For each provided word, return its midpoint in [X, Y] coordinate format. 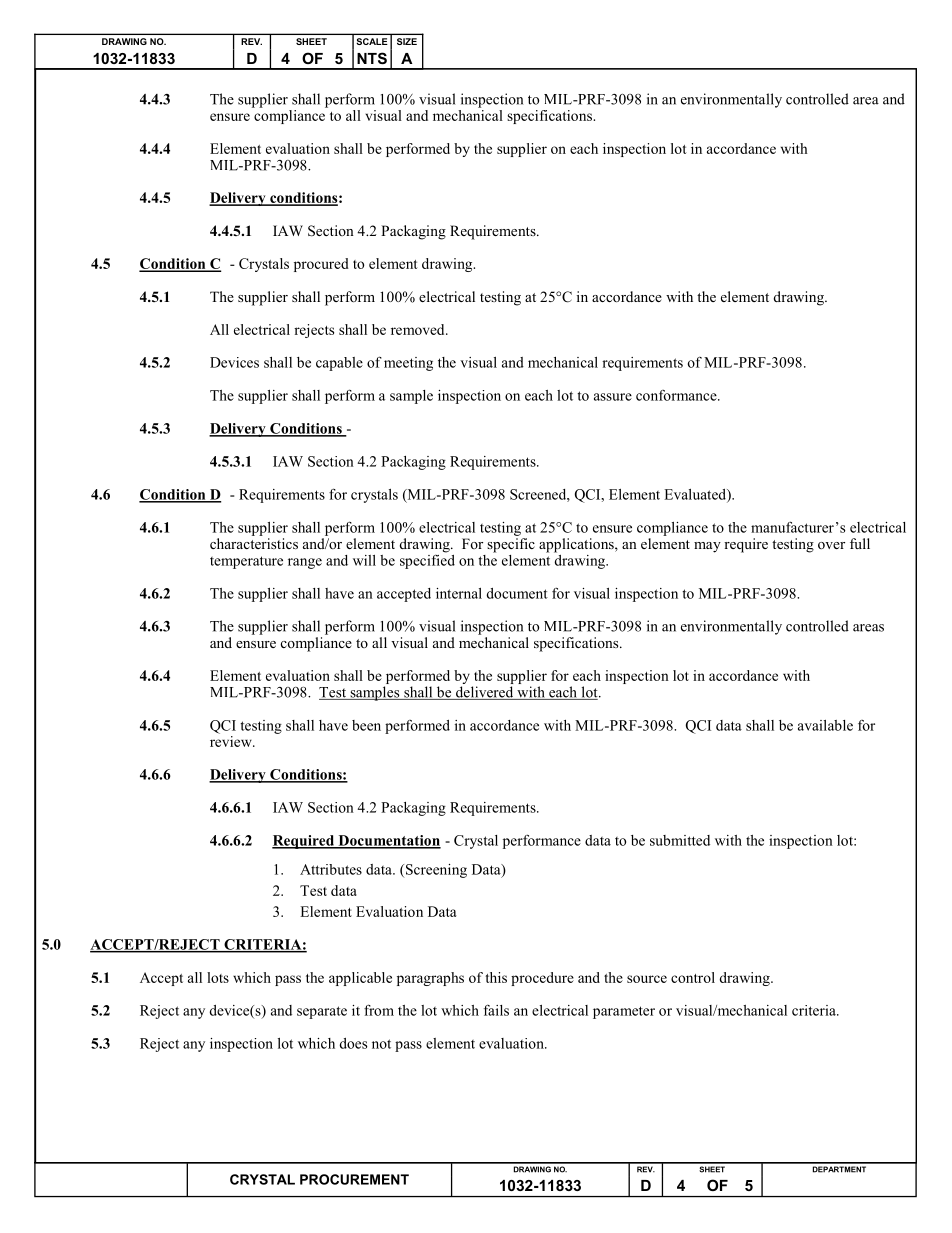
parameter [624, 1012]
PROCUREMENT [354, 1179]
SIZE [407, 41]
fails [496, 1010]
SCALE [372, 41]
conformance [677, 395]
